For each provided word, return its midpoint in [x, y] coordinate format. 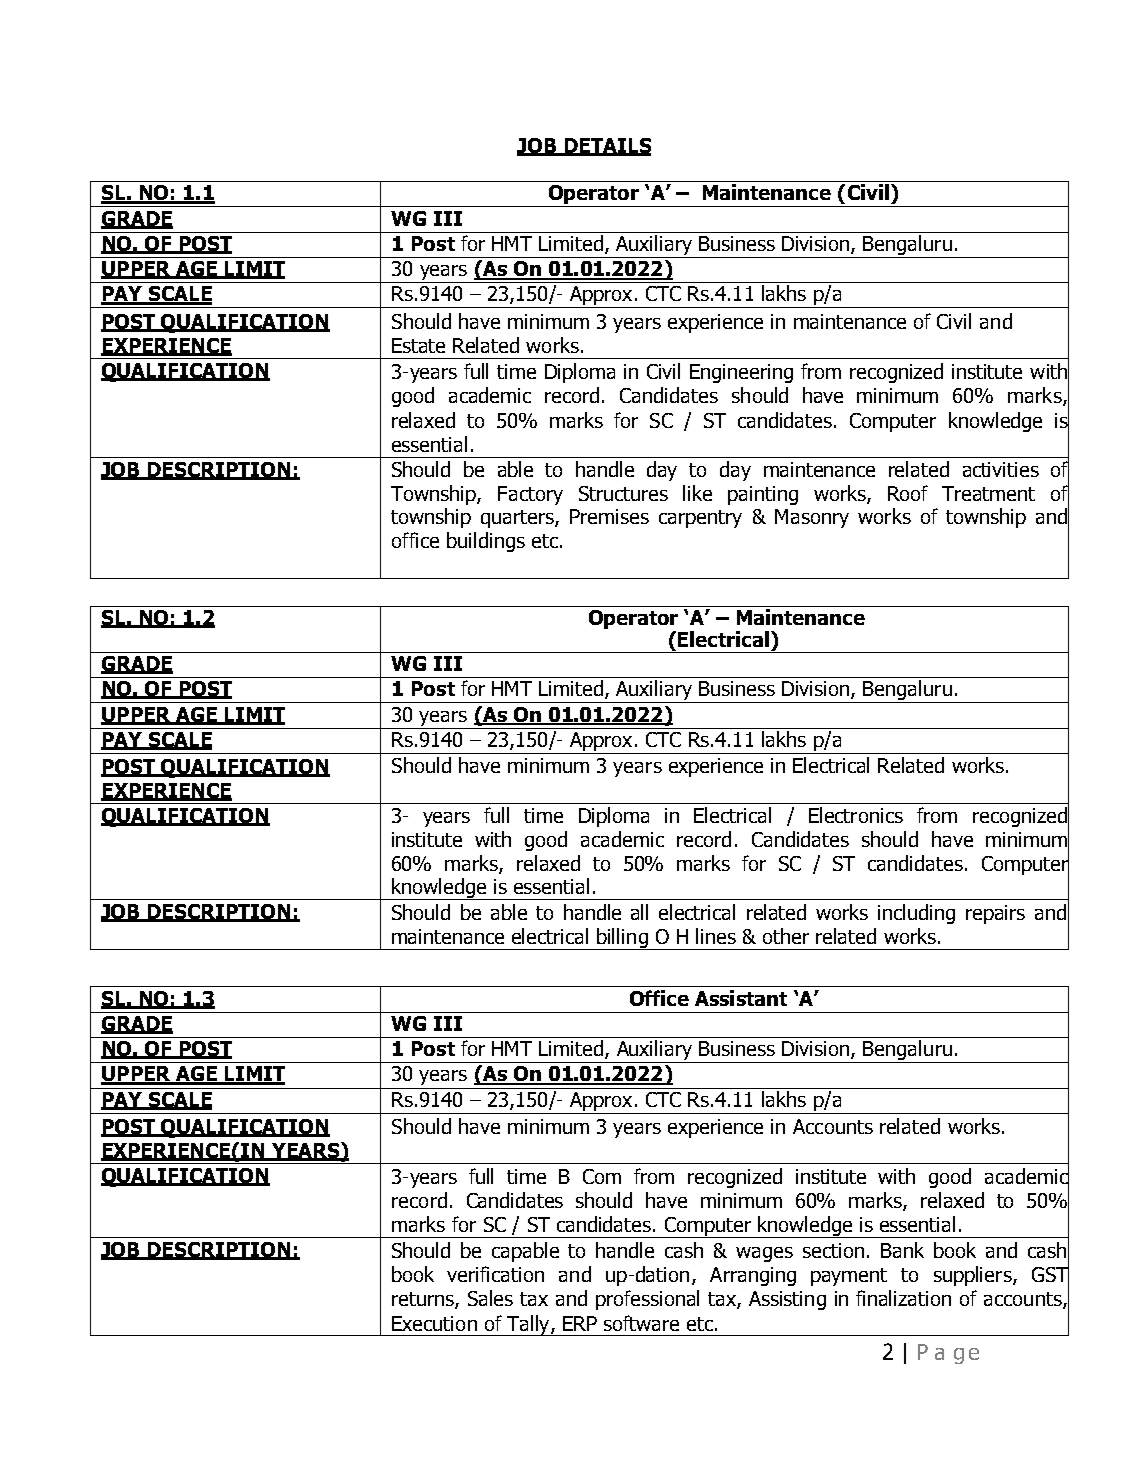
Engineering [741, 373]
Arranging [753, 1276]
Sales [490, 1298]
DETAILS [606, 146]
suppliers [974, 1276]
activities [1001, 469]
